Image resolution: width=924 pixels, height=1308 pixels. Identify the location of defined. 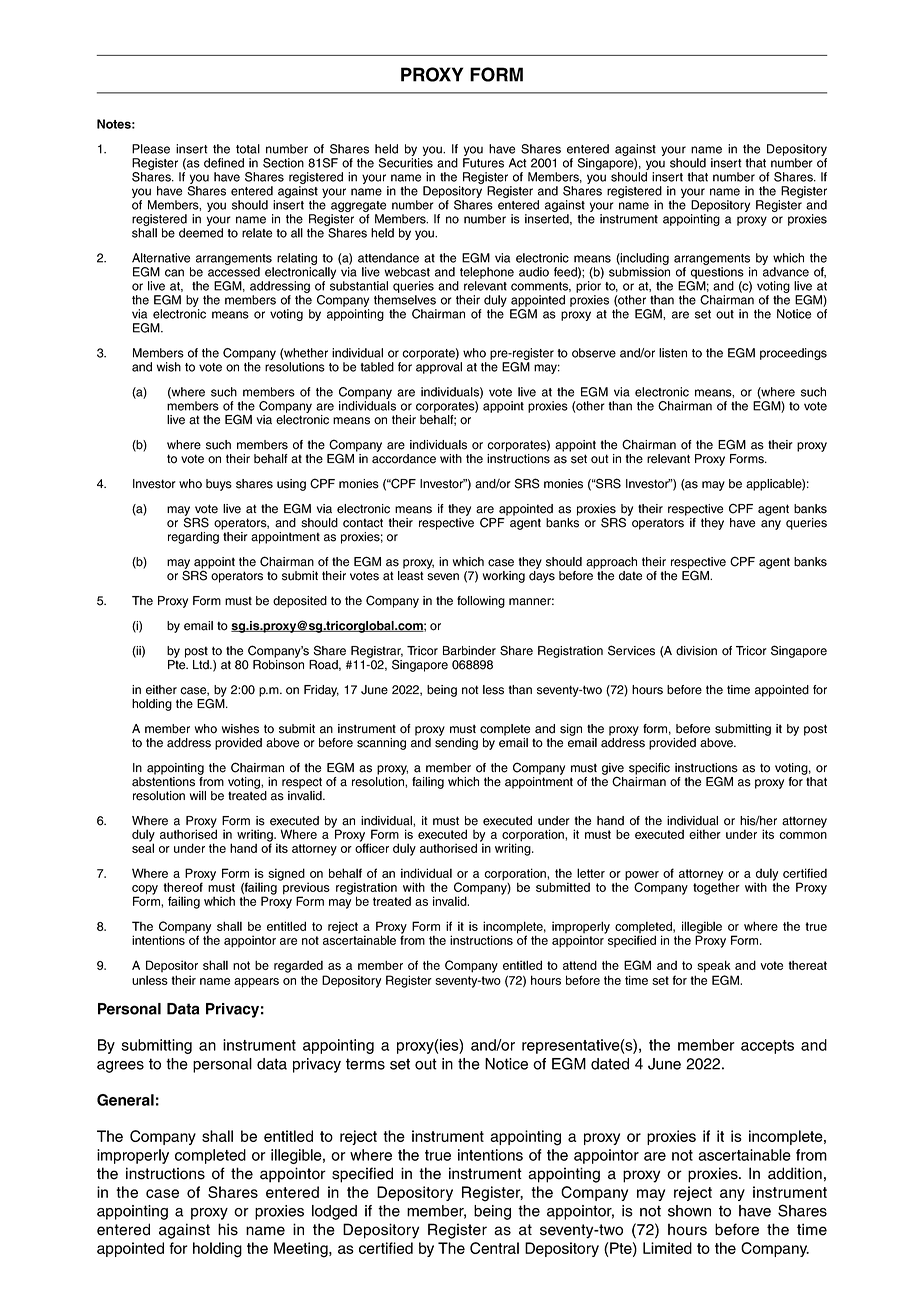
(224, 163).
